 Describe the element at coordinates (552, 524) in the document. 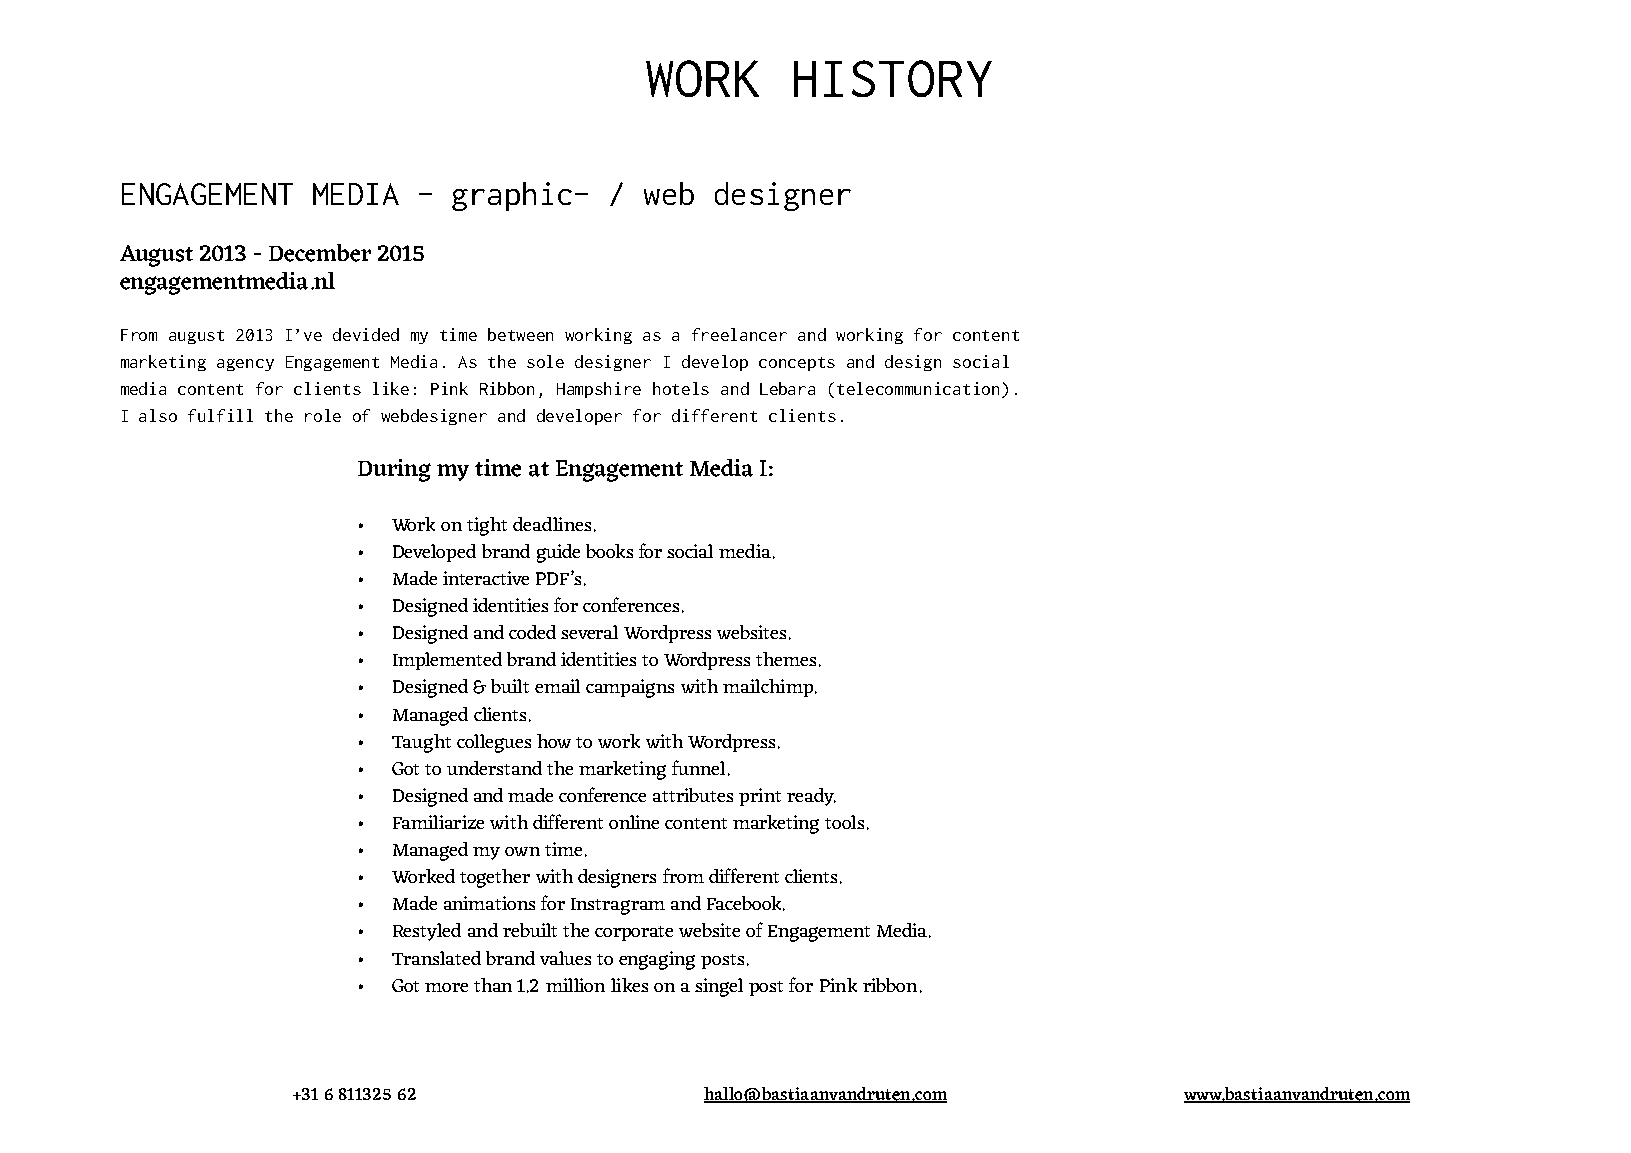

I see `deadlines` at that location.
